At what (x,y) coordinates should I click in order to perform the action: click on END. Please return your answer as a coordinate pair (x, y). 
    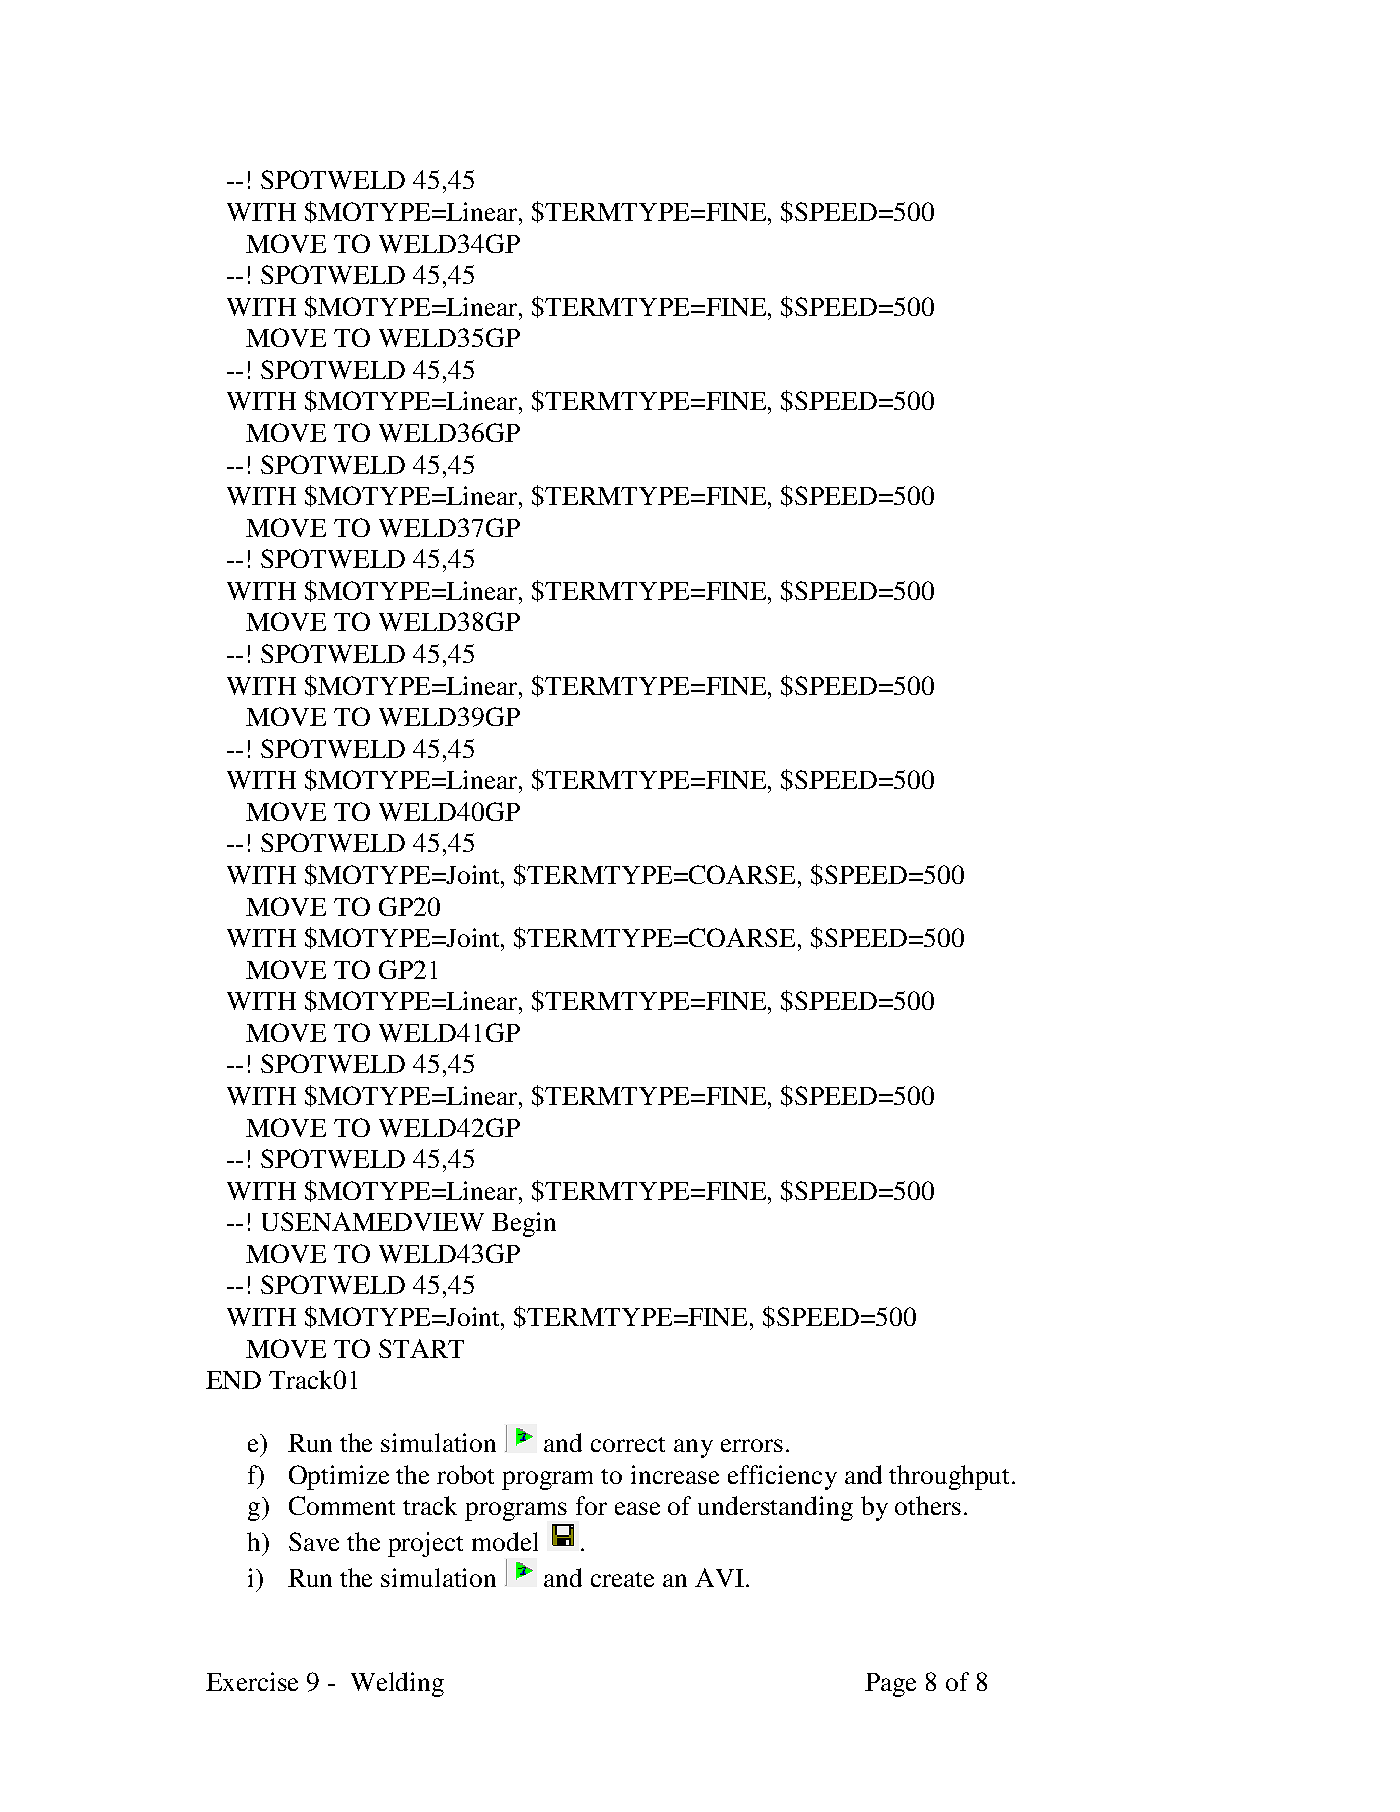
    Looking at the image, I should click on (233, 1380).
